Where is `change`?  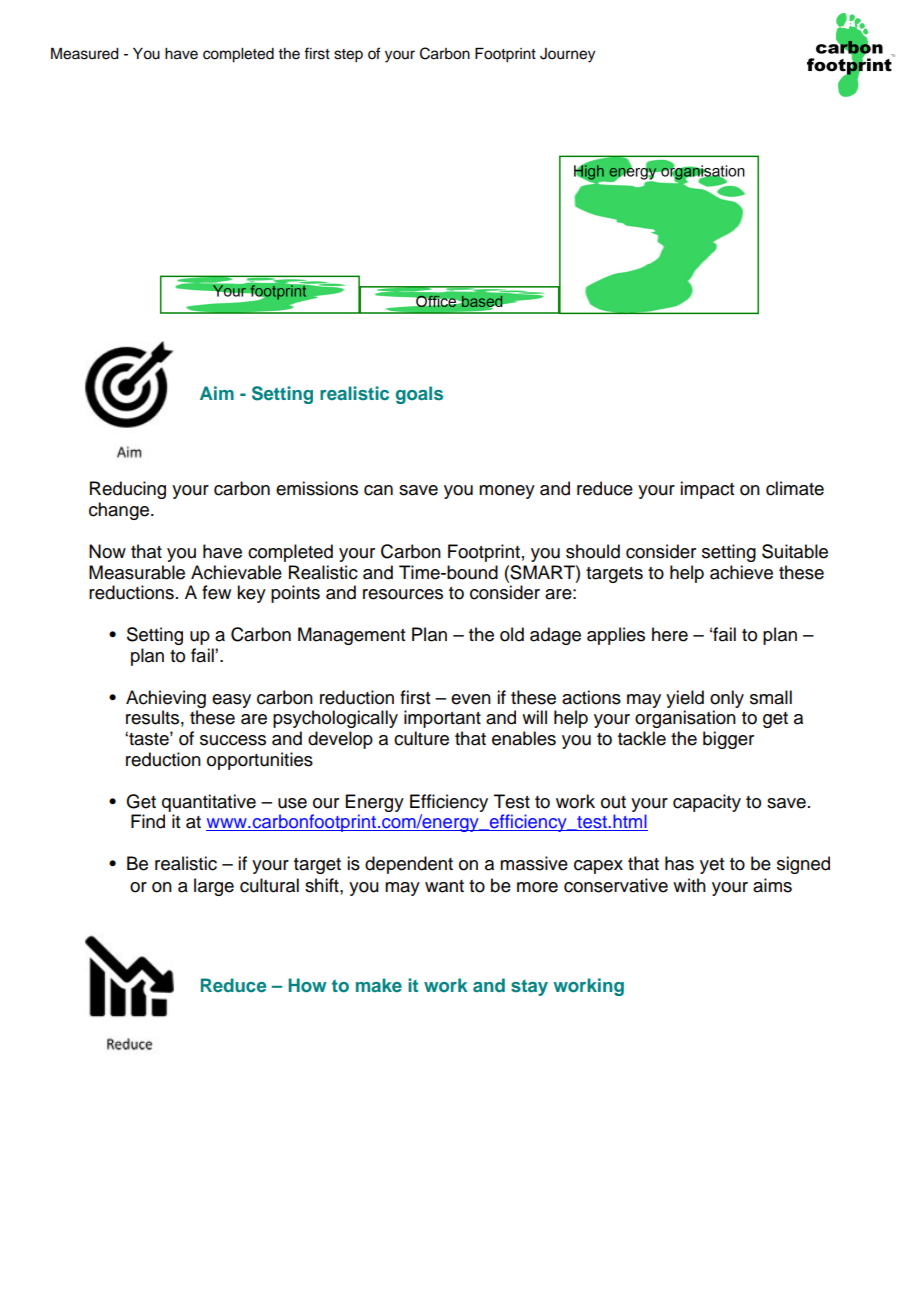 change is located at coordinates (119, 511).
